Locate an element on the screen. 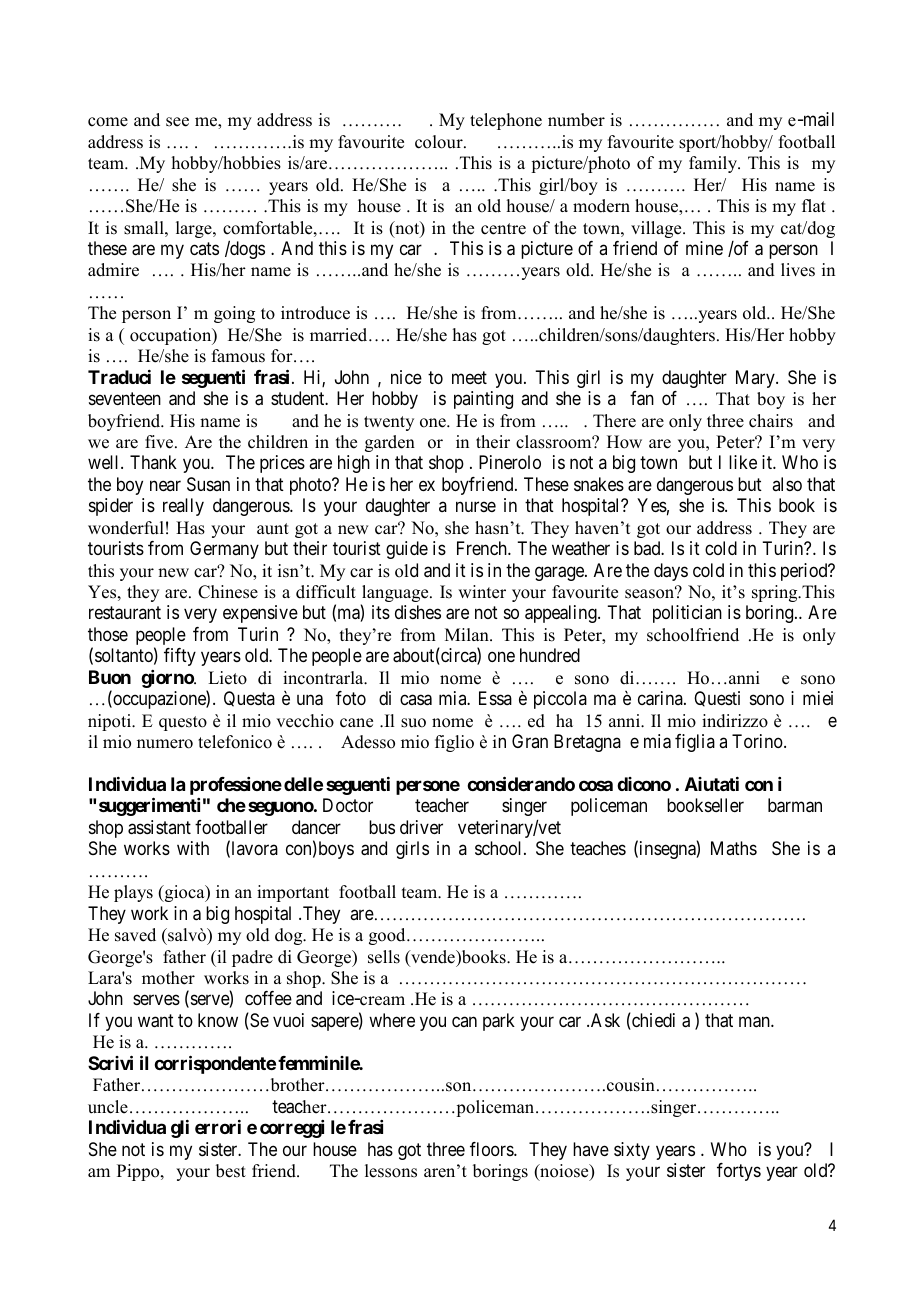 The image size is (924, 1308). Maths is located at coordinates (734, 848).
